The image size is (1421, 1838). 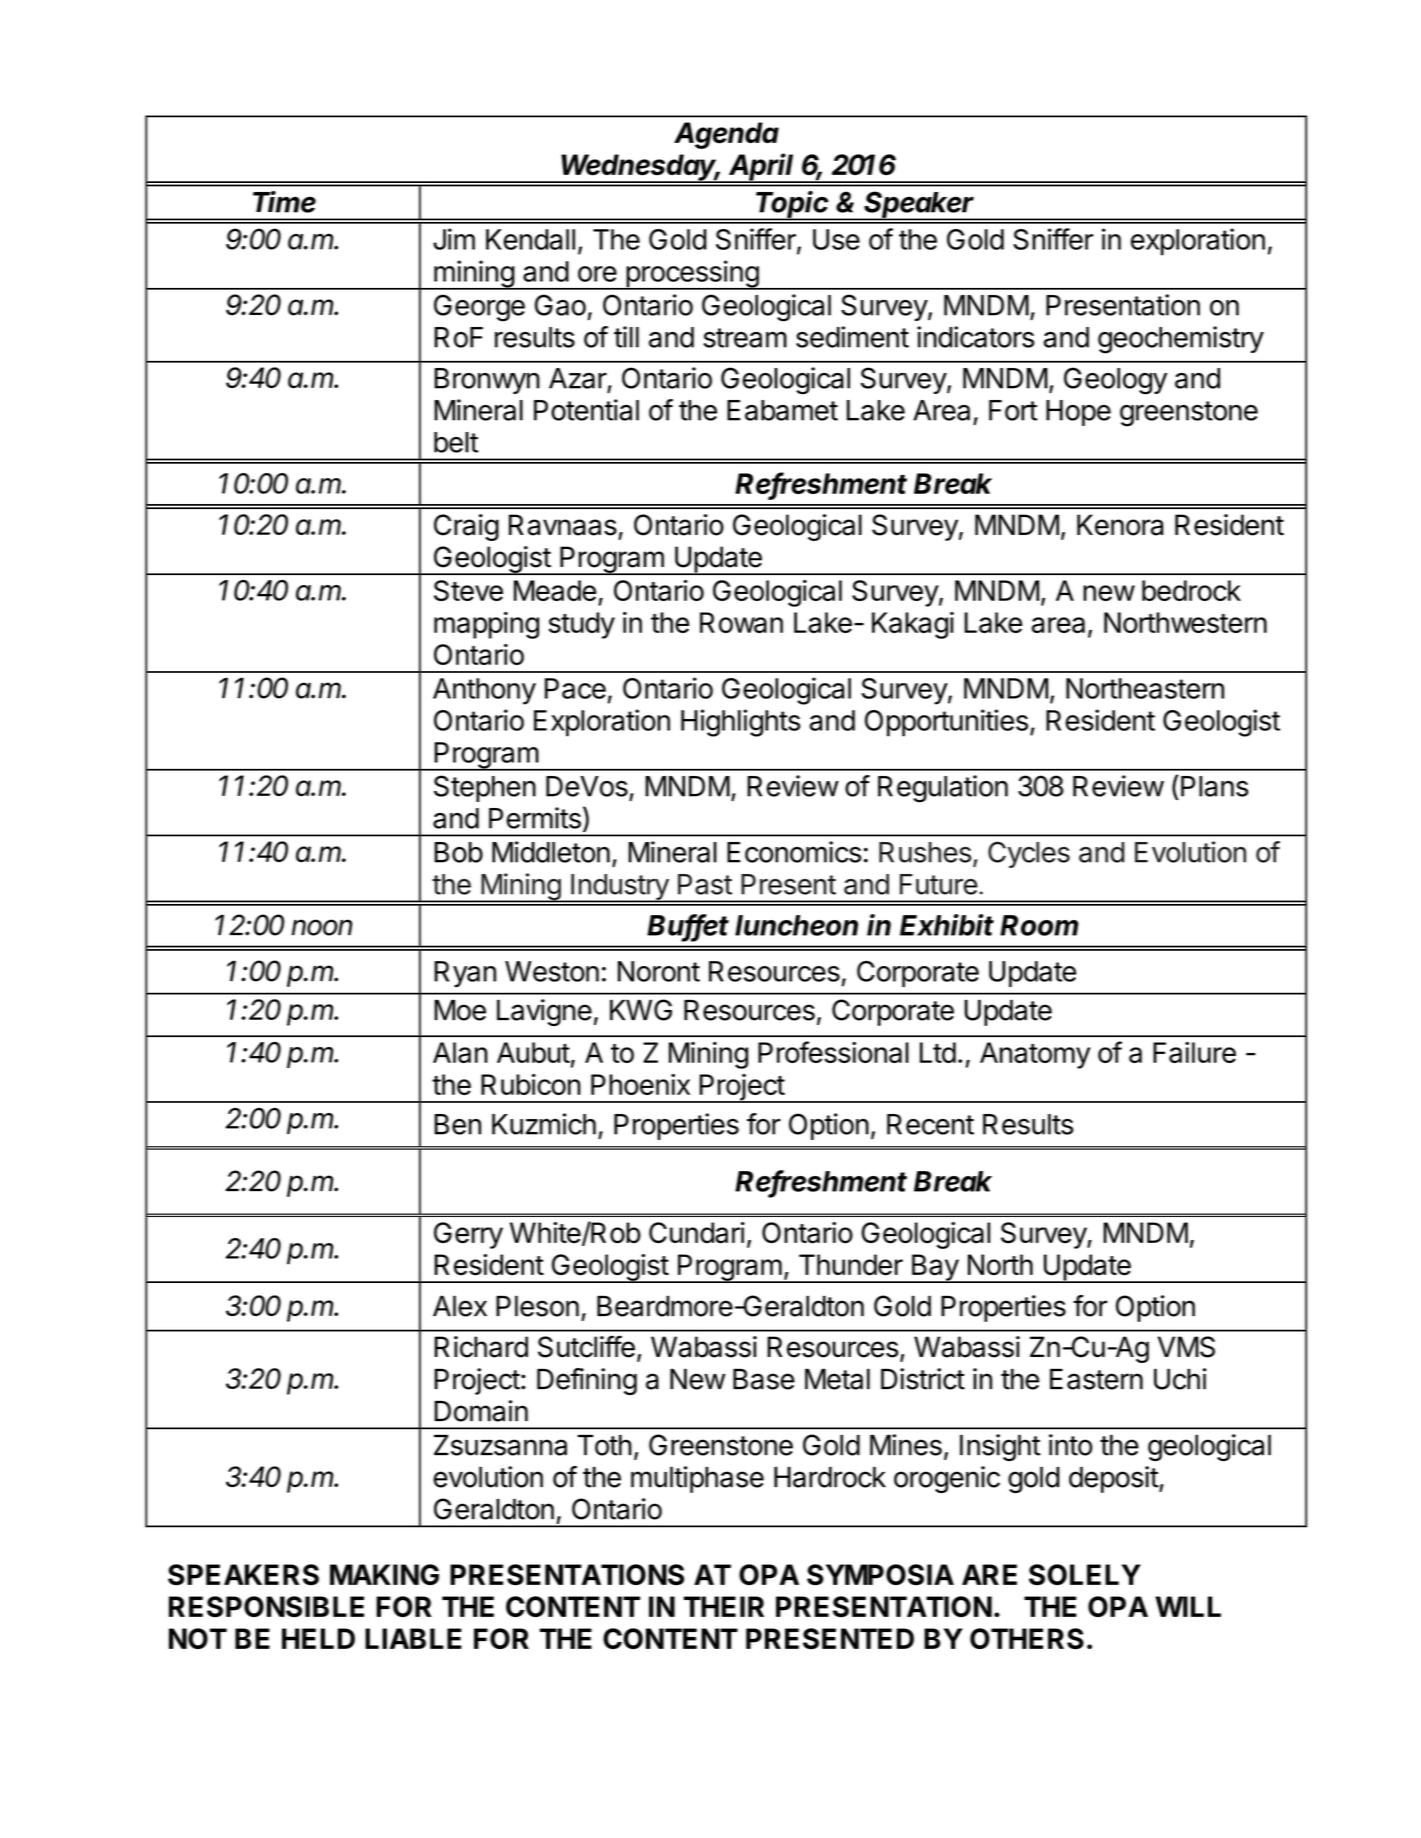 I want to click on Potential, so click(x=586, y=410).
